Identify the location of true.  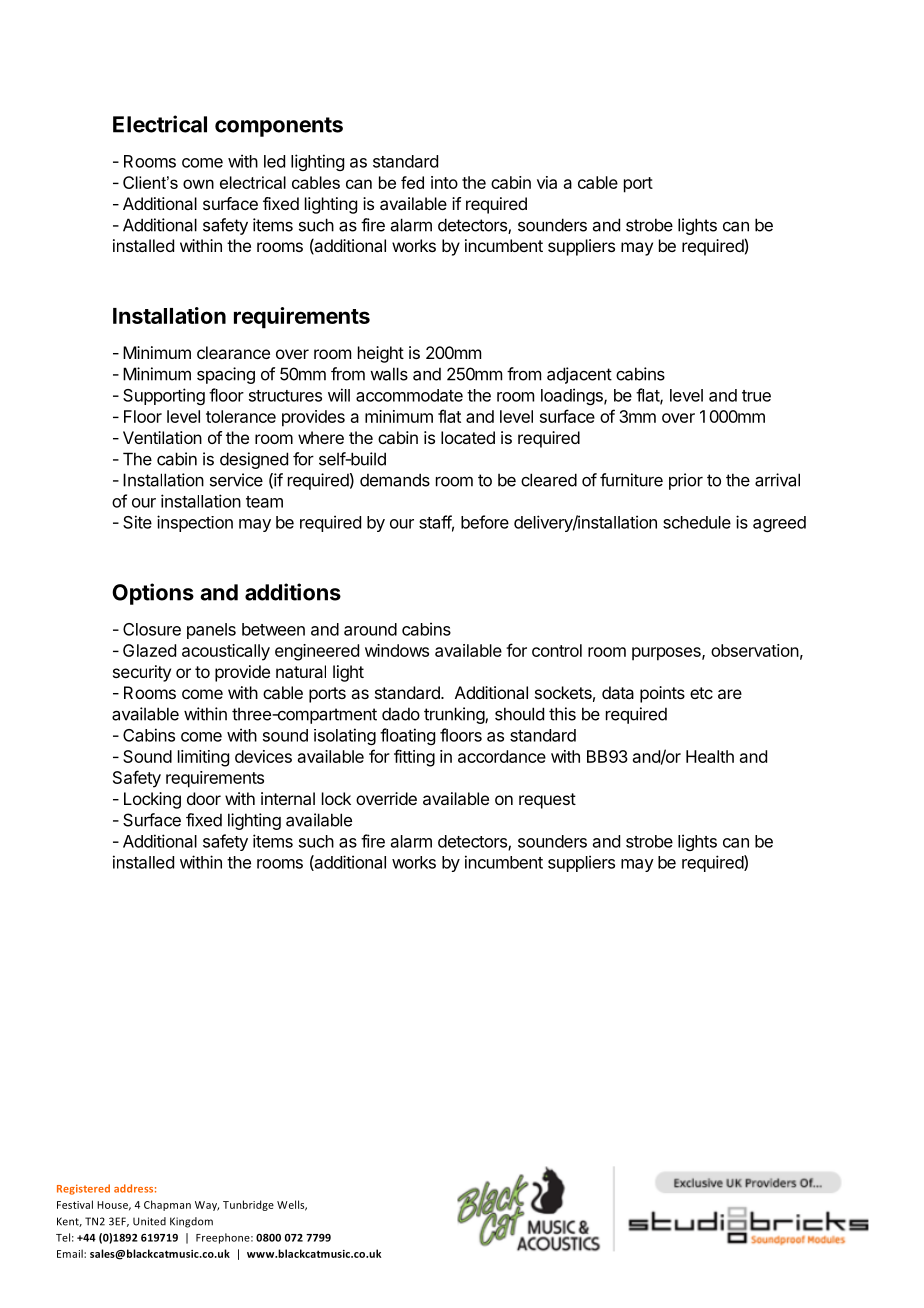
(756, 396).
